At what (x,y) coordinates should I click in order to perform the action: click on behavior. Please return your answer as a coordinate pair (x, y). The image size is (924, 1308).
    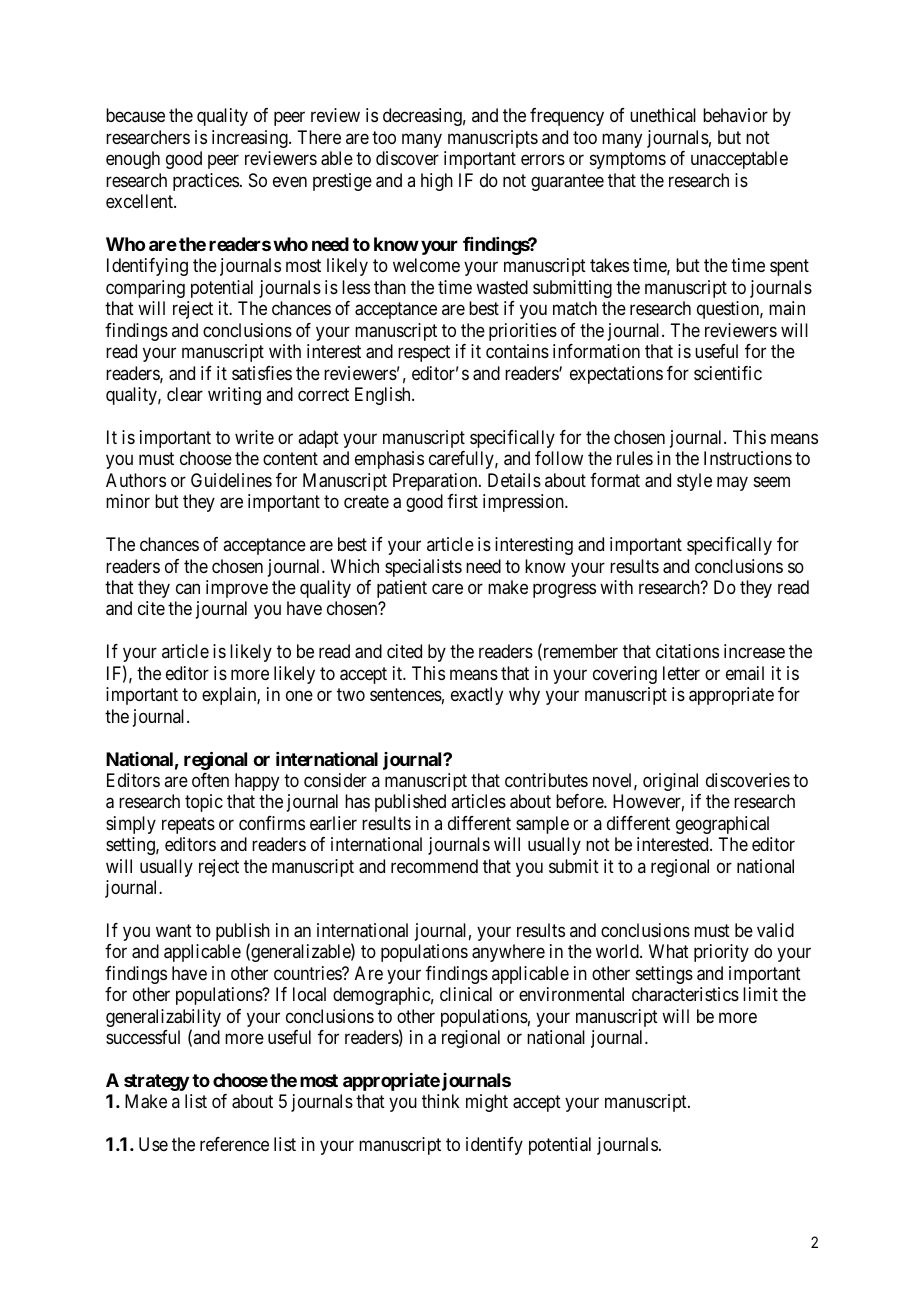
    Looking at the image, I should click on (735, 115).
